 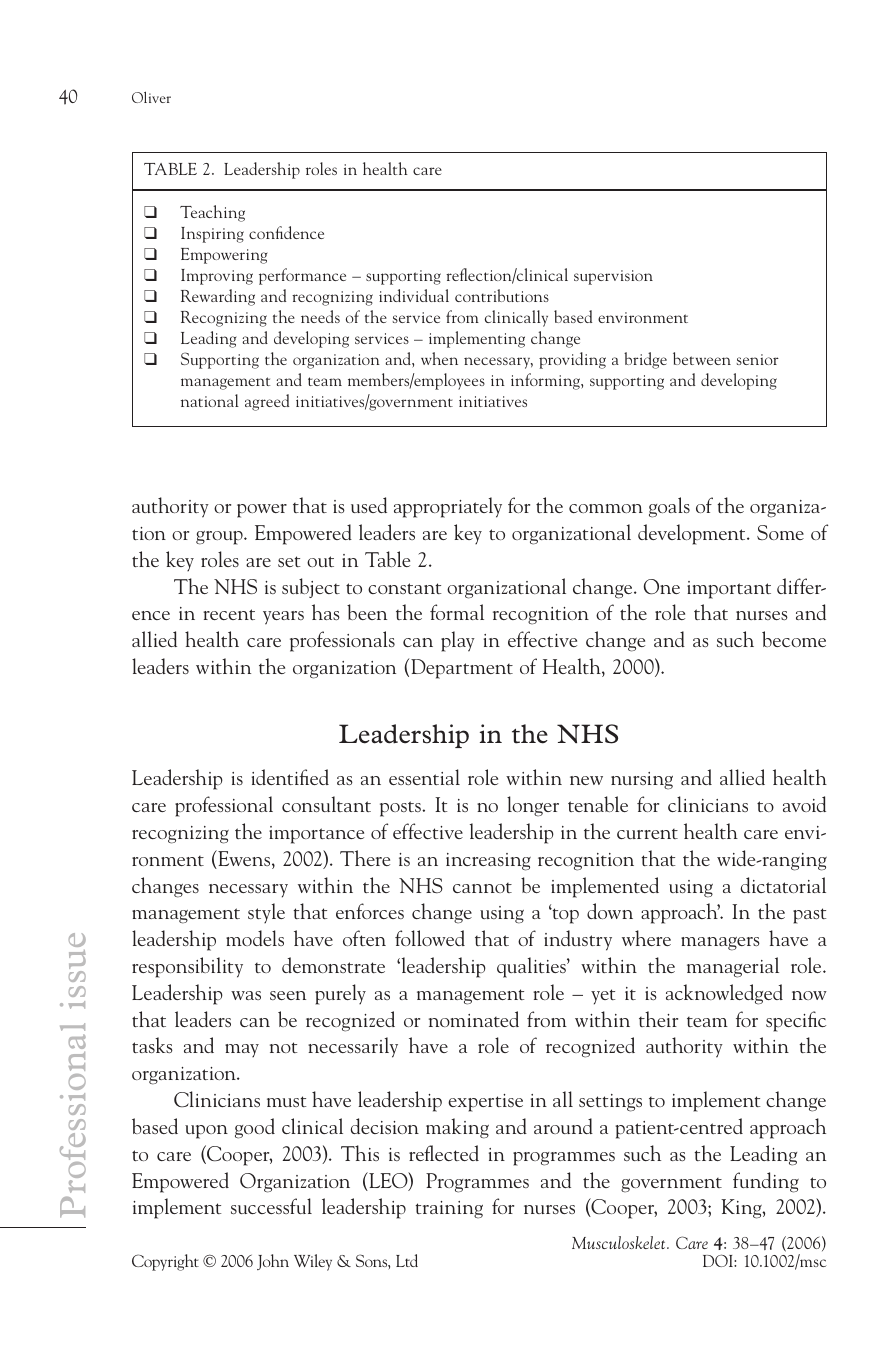 What do you see at coordinates (151, 97) in the screenshot?
I see `Oliver` at bounding box center [151, 97].
